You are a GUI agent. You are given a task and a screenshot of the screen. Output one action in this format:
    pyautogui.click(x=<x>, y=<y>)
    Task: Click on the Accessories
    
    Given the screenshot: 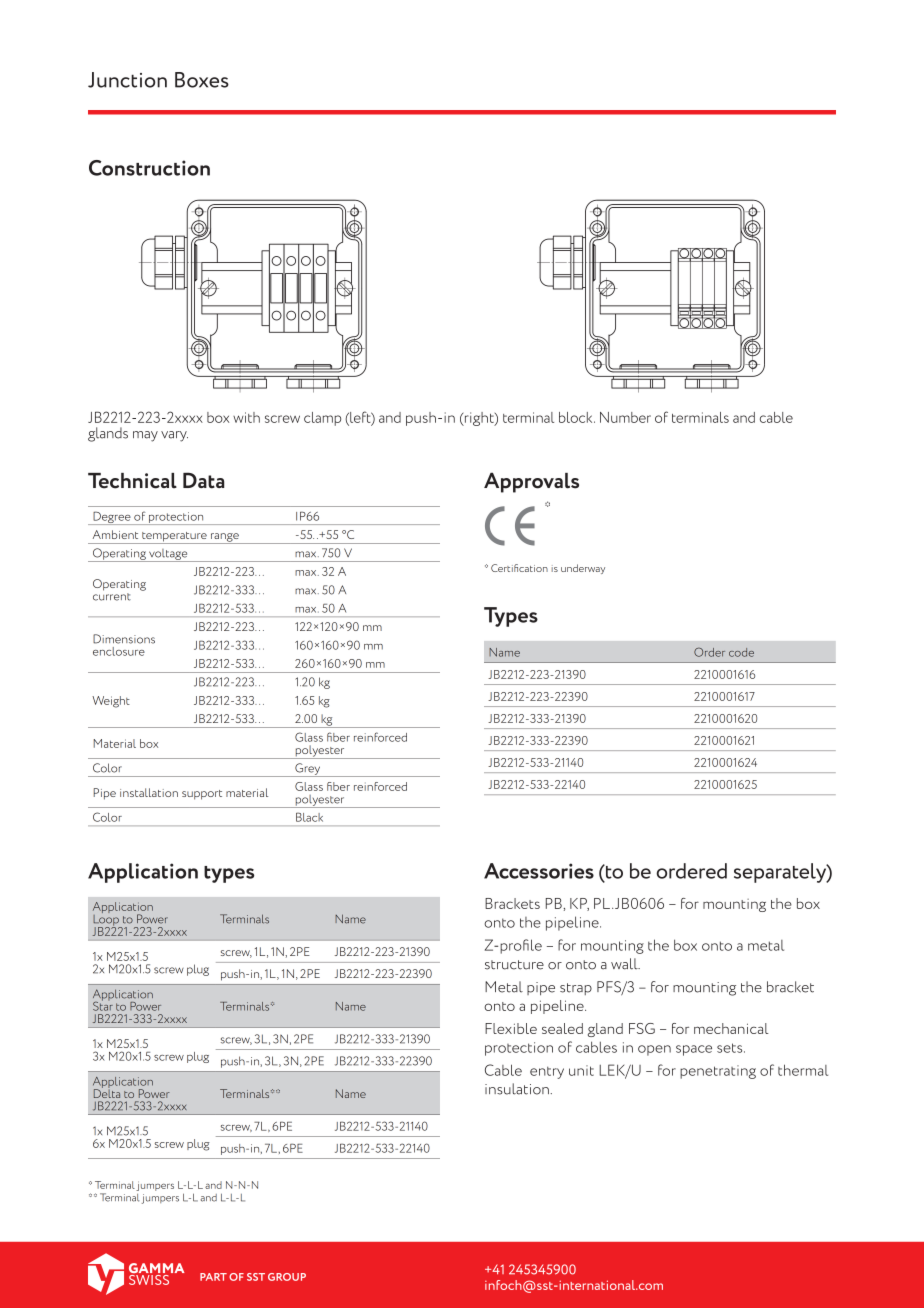 What is the action you would take?
    pyautogui.click(x=539, y=871)
